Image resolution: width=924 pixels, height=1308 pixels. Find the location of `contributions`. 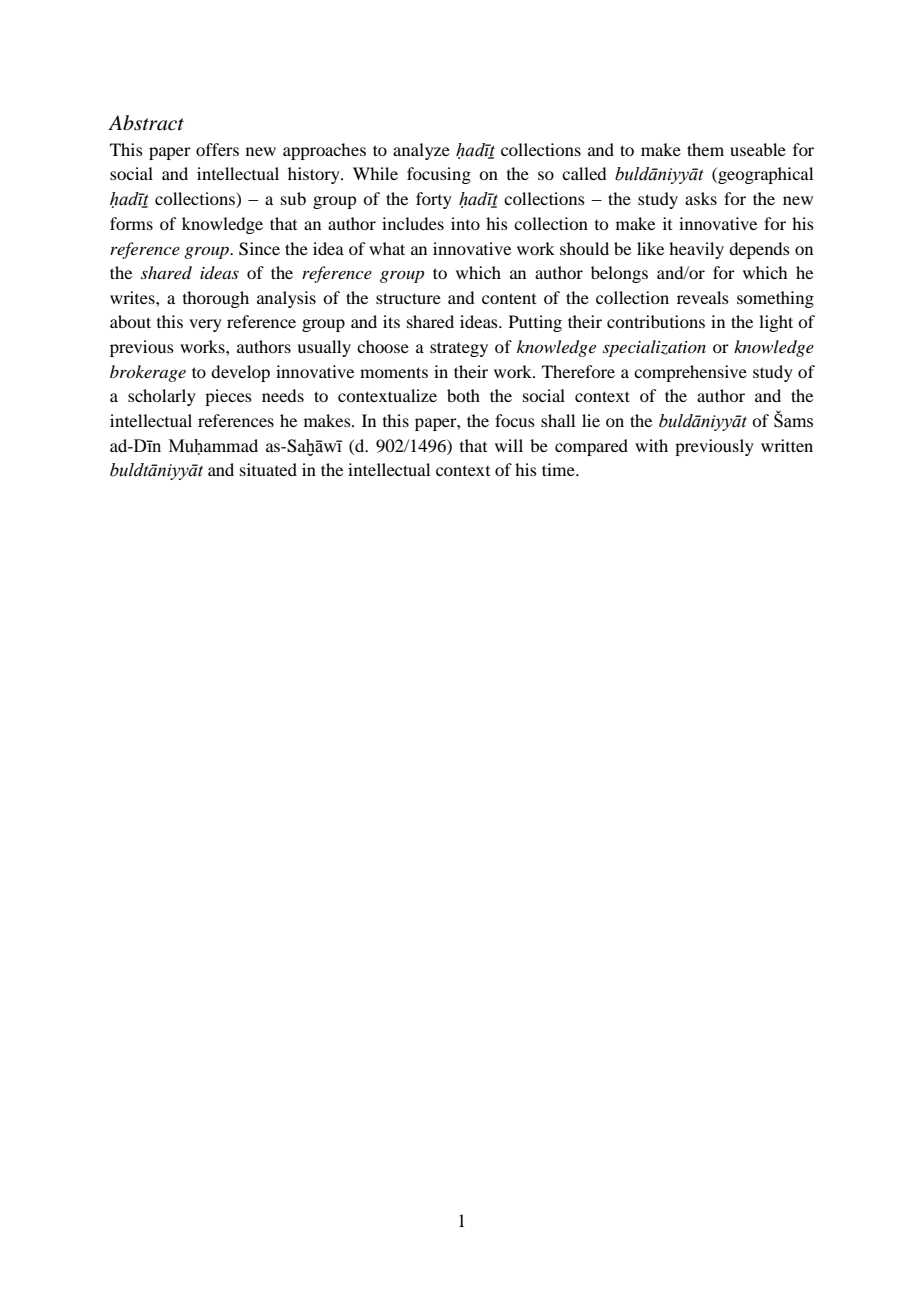

contributions is located at coordinates (656, 321).
